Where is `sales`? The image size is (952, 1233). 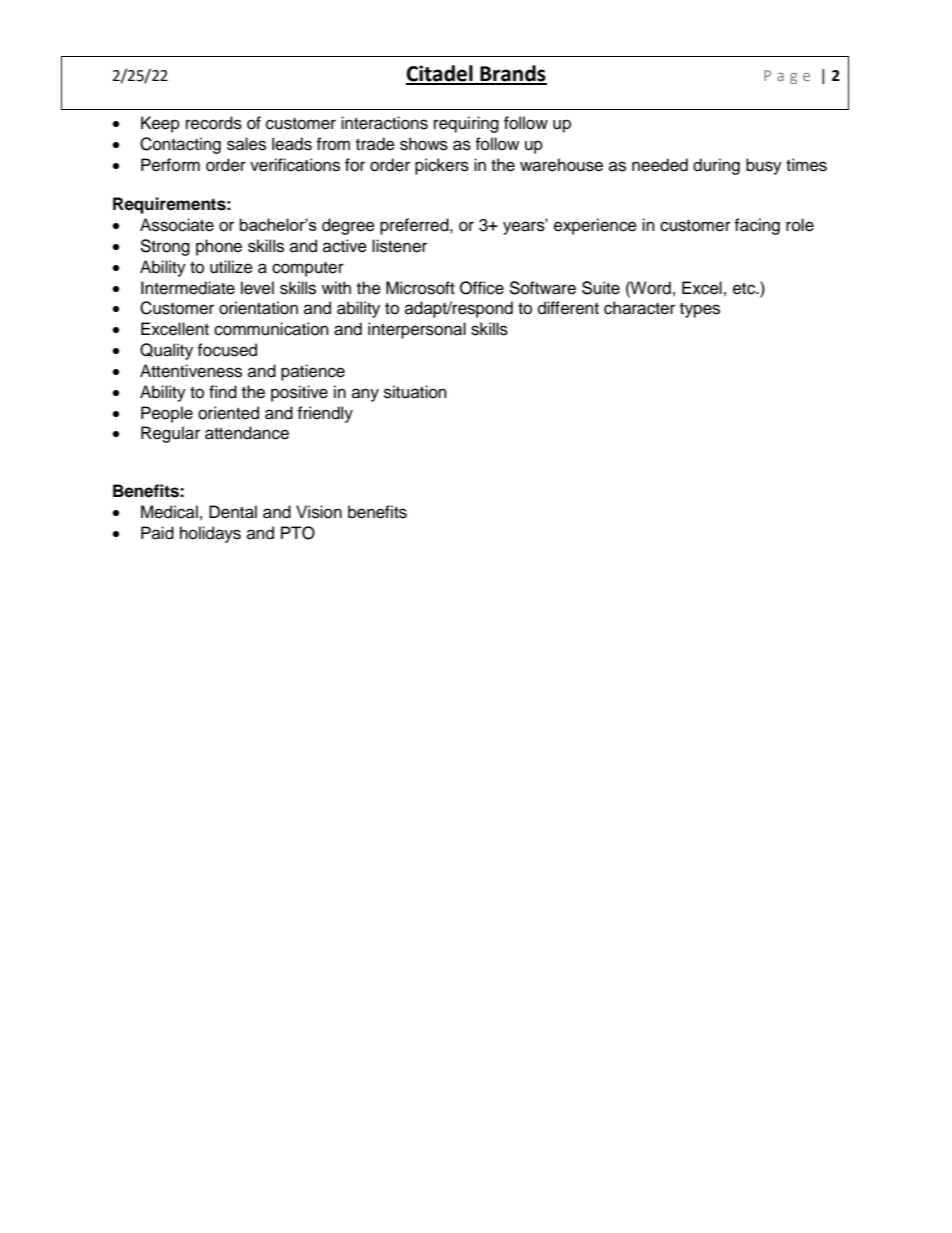 sales is located at coordinates (246, 144).
